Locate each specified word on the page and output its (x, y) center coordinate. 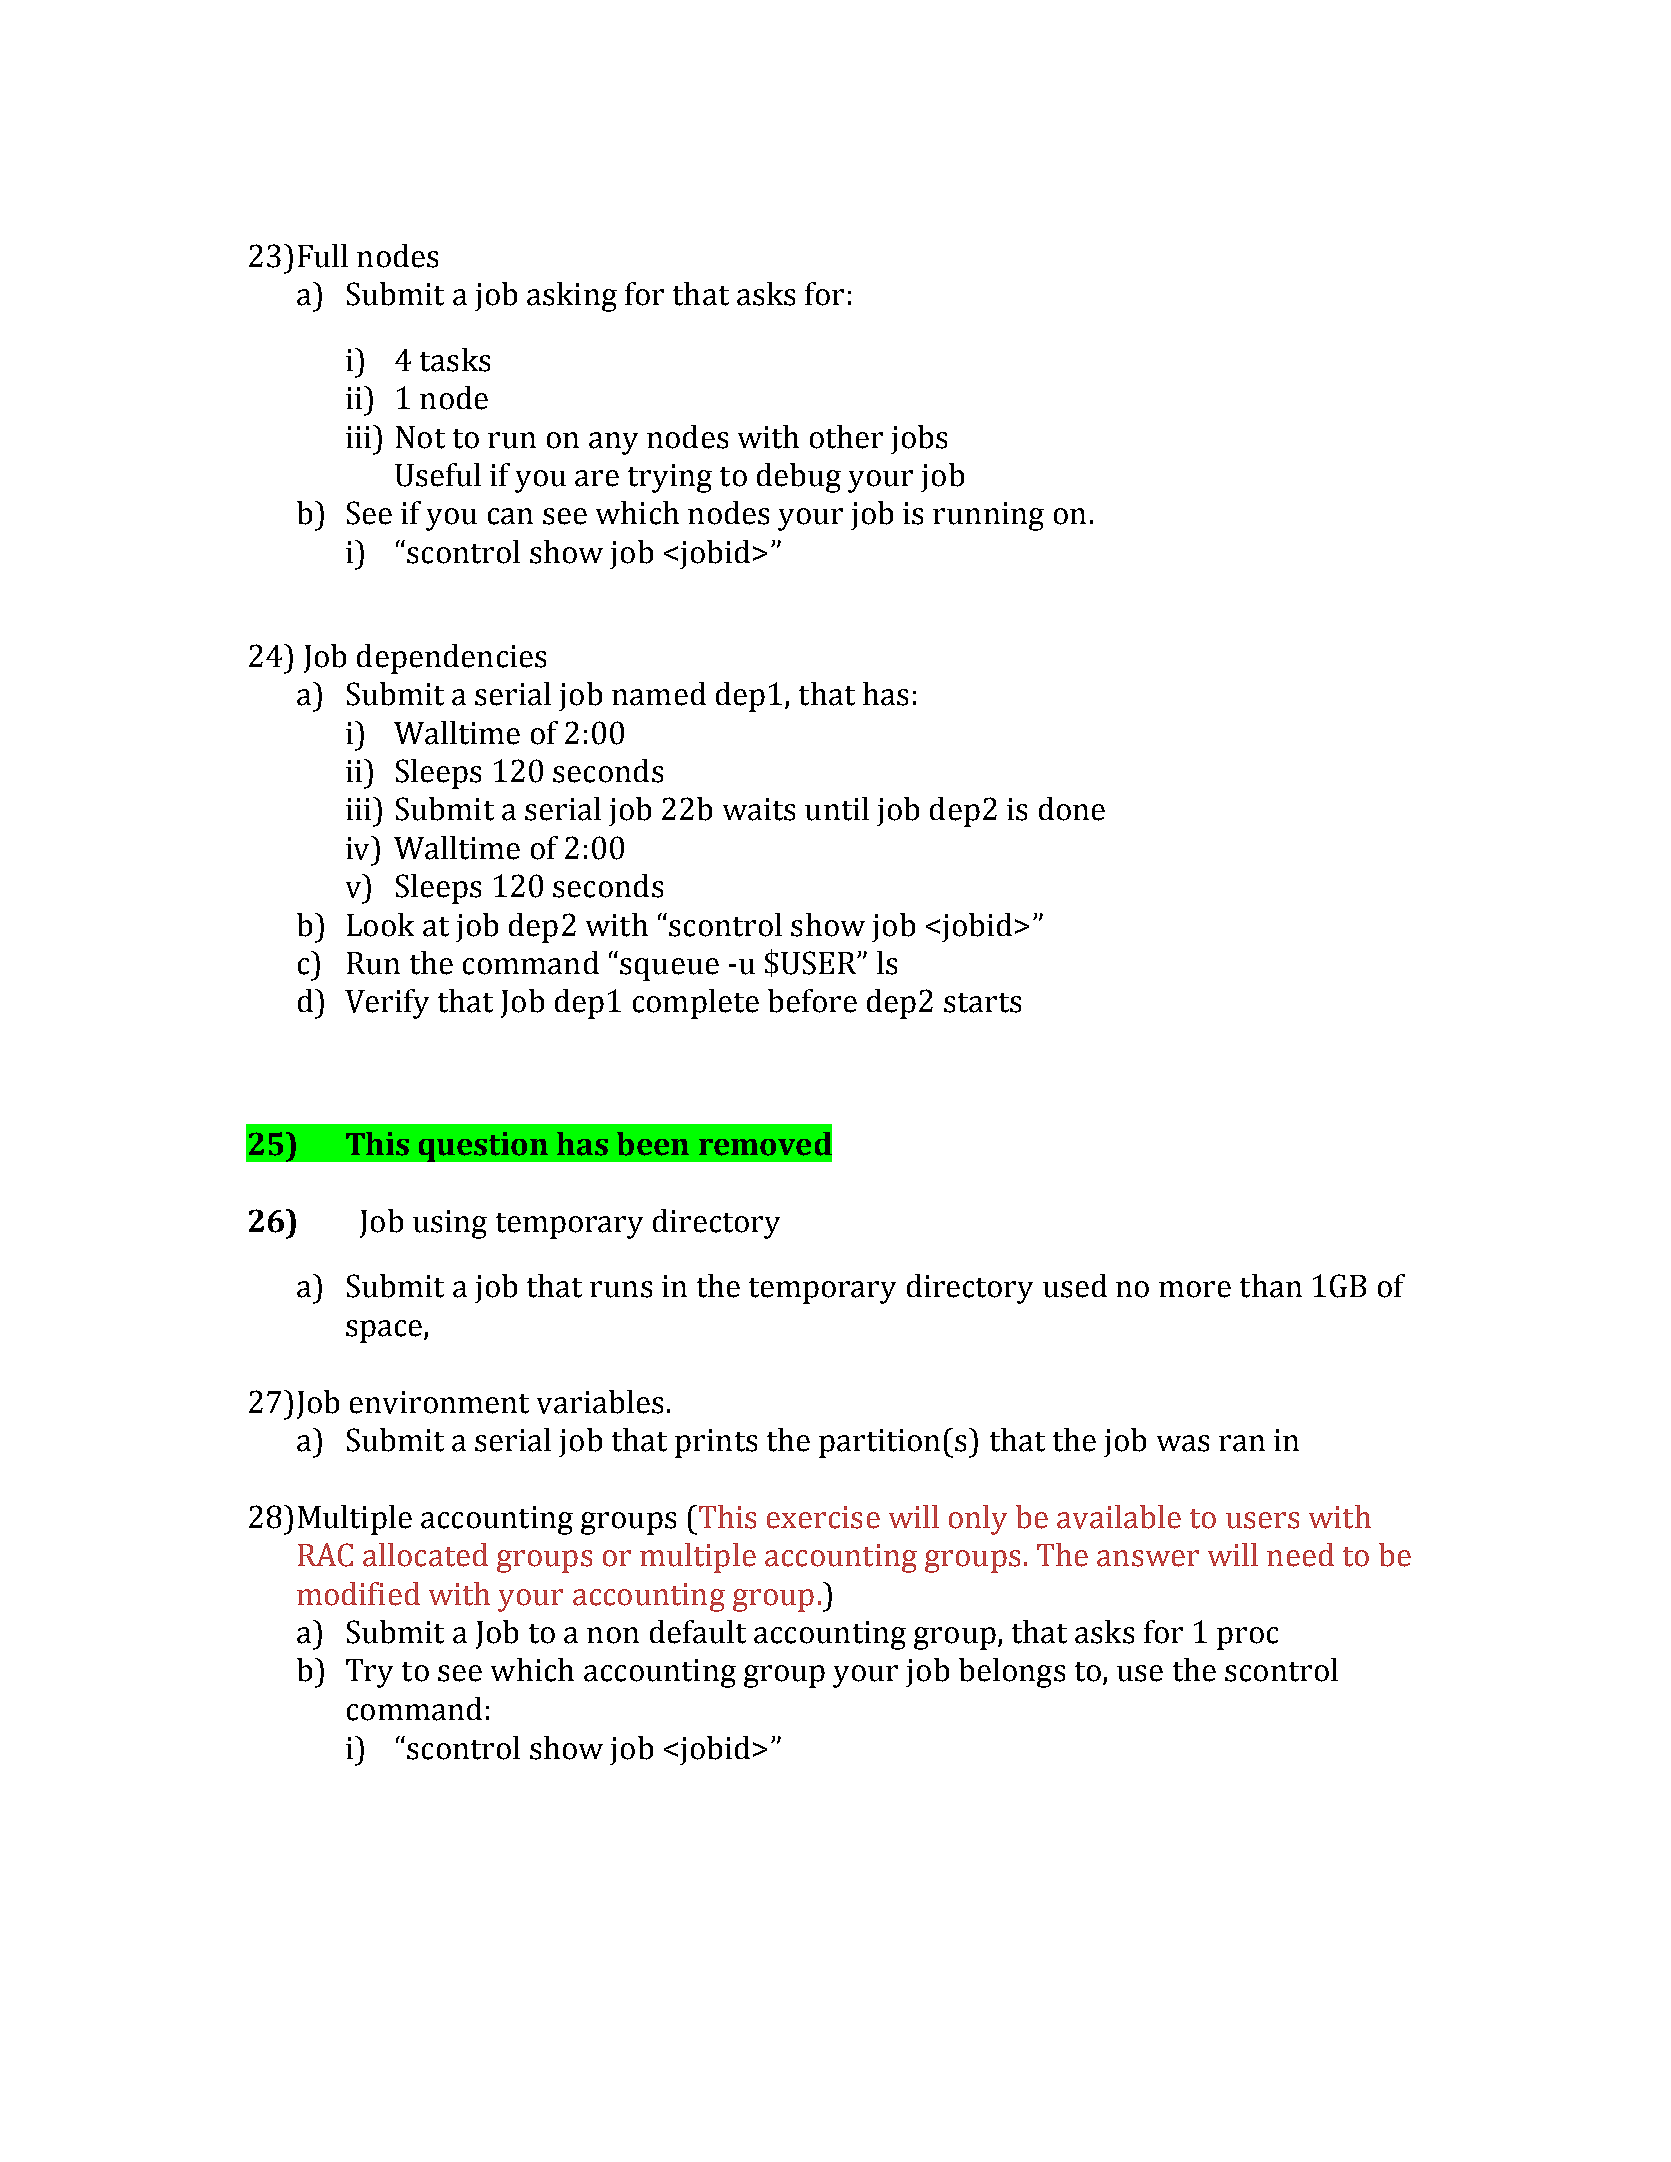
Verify (387, 1004)
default (698, 1632)
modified (358, 1594)
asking (572, 297)
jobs (919, 439)
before (812, 1001)
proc (1247, 1638)
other (846, 437)
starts (982, 1003)
